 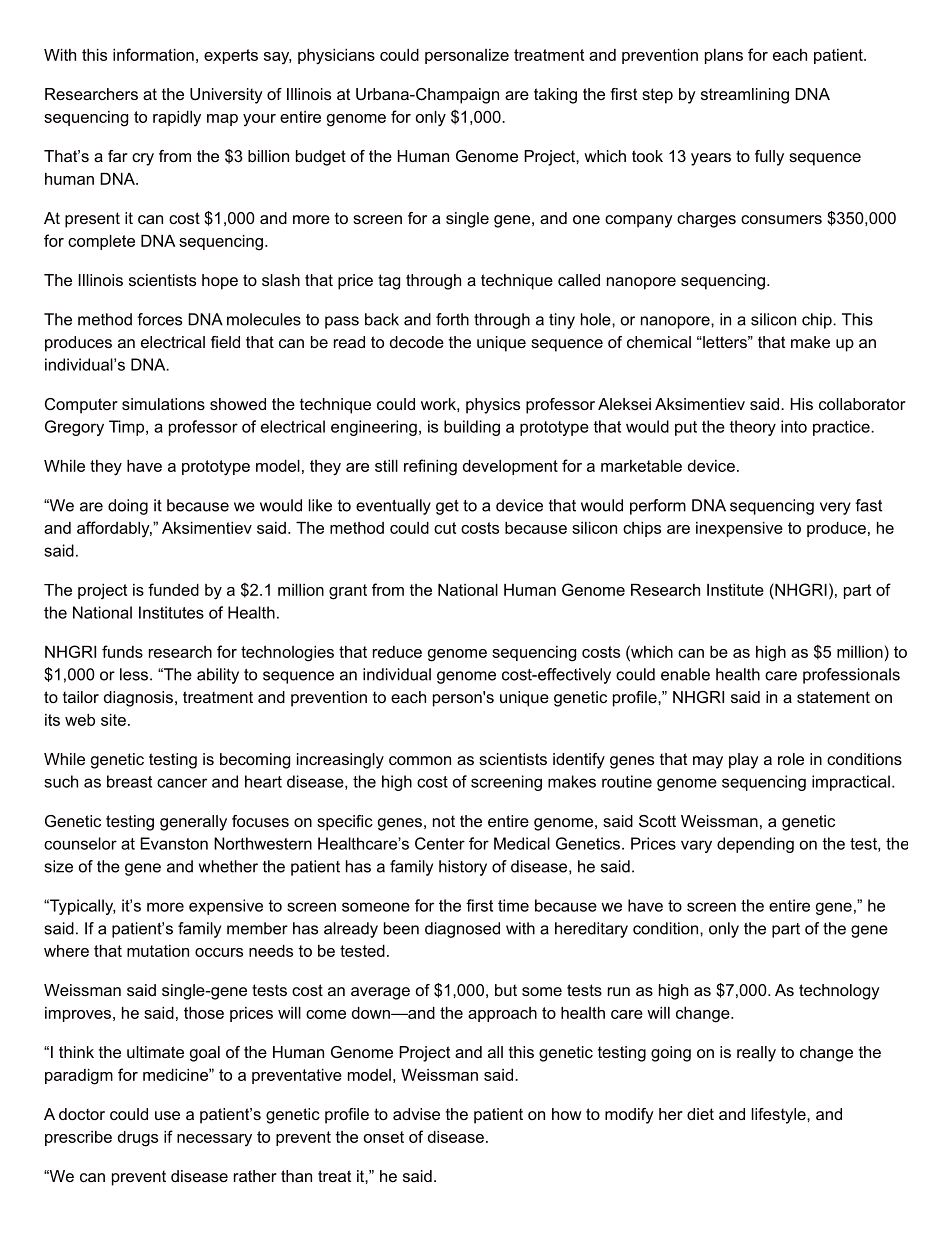 I want to click on into, so click(x=794, y=426).
